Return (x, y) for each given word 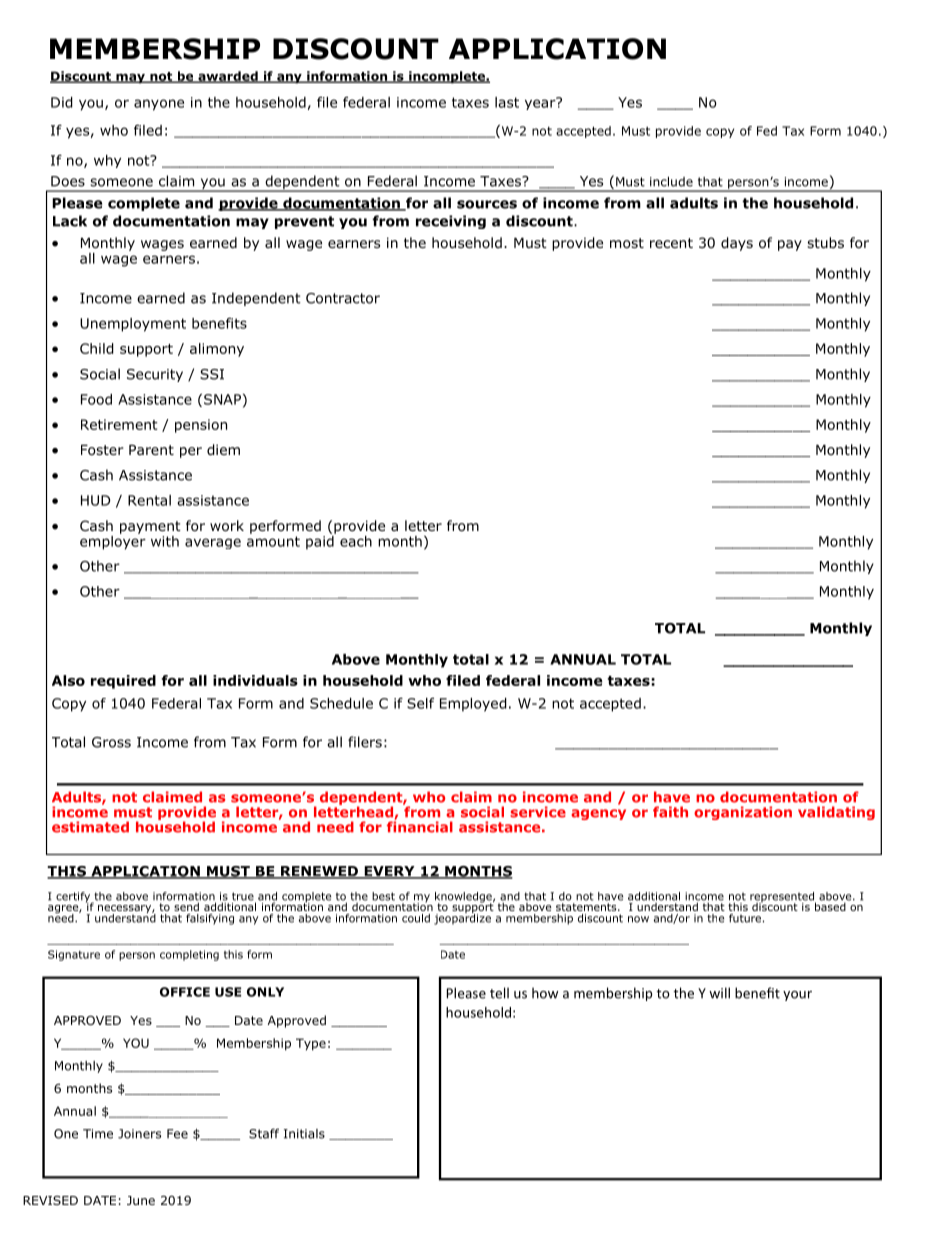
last (507, 102)
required (123, 682)
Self (420, 703)
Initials (304, 1134)
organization (743, 813)
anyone (159, 105)
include (671, 182)
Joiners (139, 1134)
